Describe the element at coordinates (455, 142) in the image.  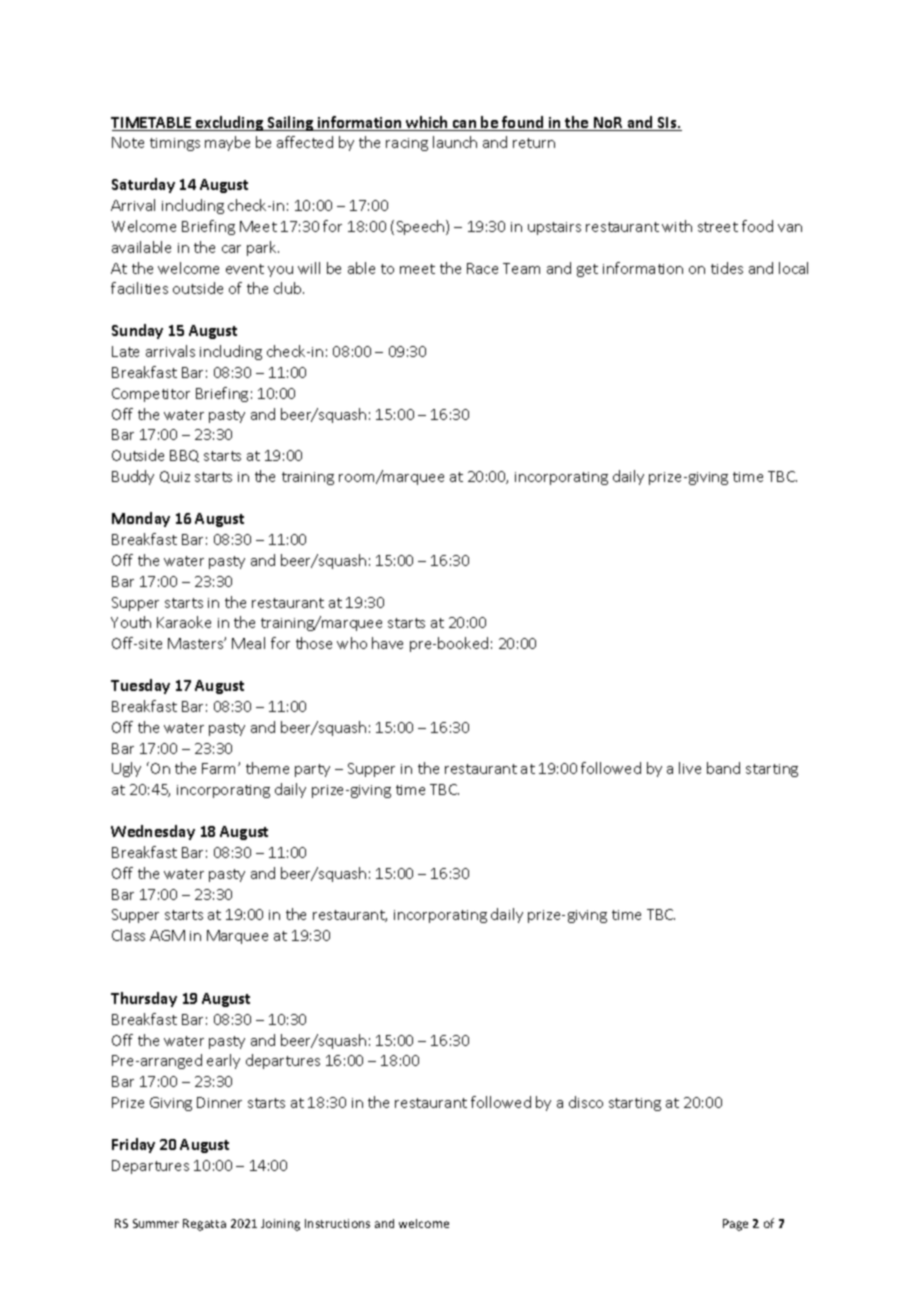
I see `launch` at that location.
